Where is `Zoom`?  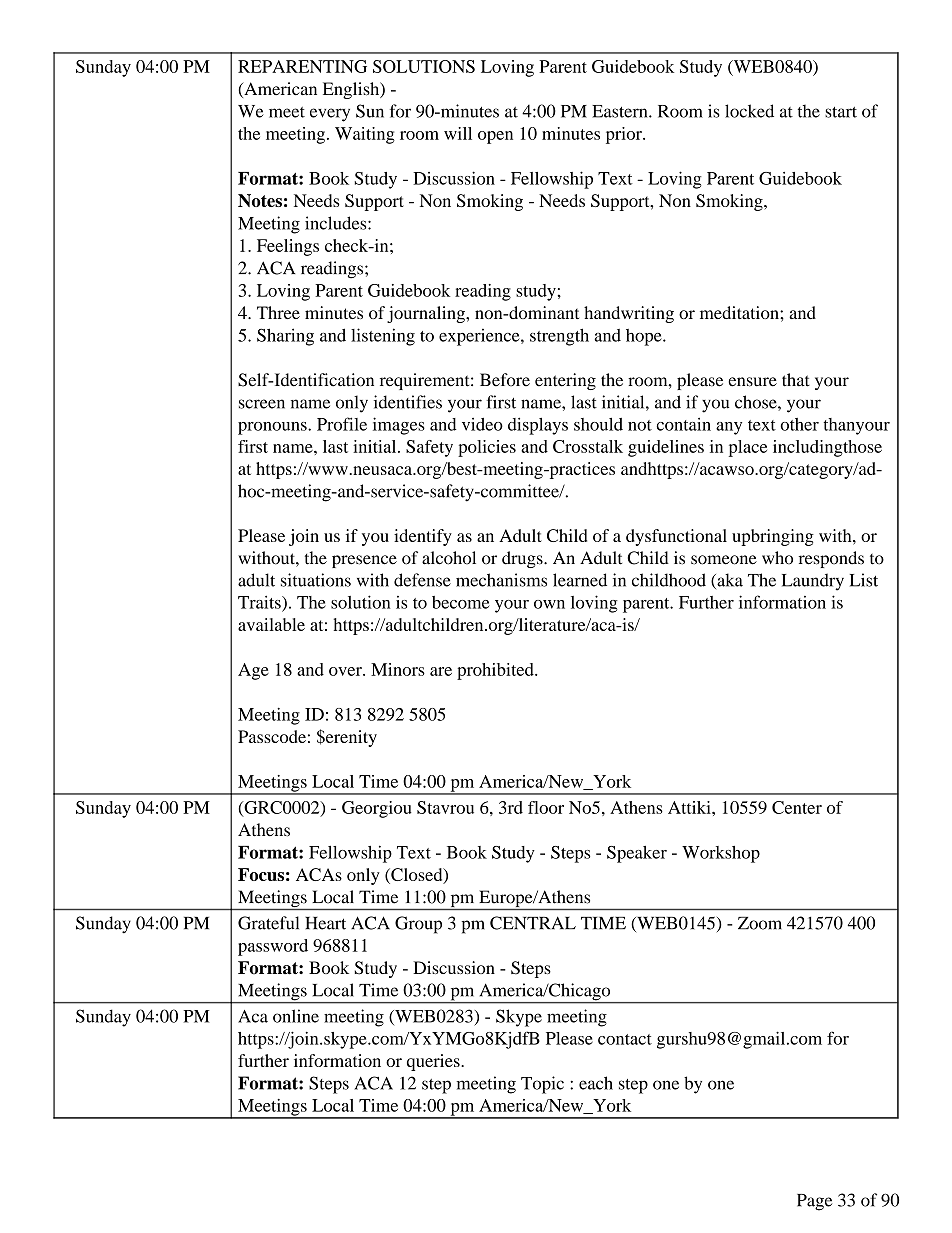
Zoom is located at coordinates (760, 923).
